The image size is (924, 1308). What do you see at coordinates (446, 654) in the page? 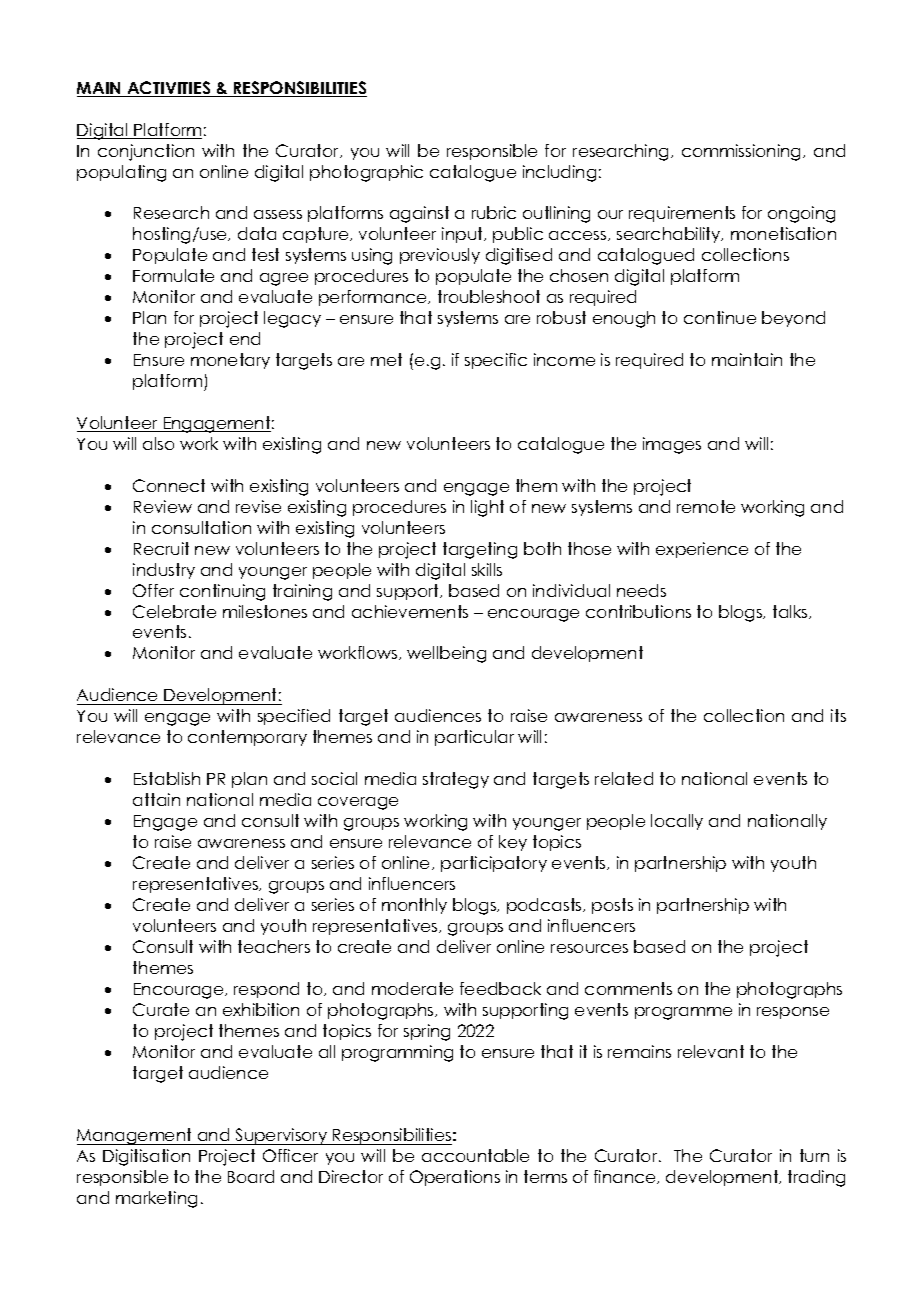
I see `wellbeing` at bounding box center [446, 654].
